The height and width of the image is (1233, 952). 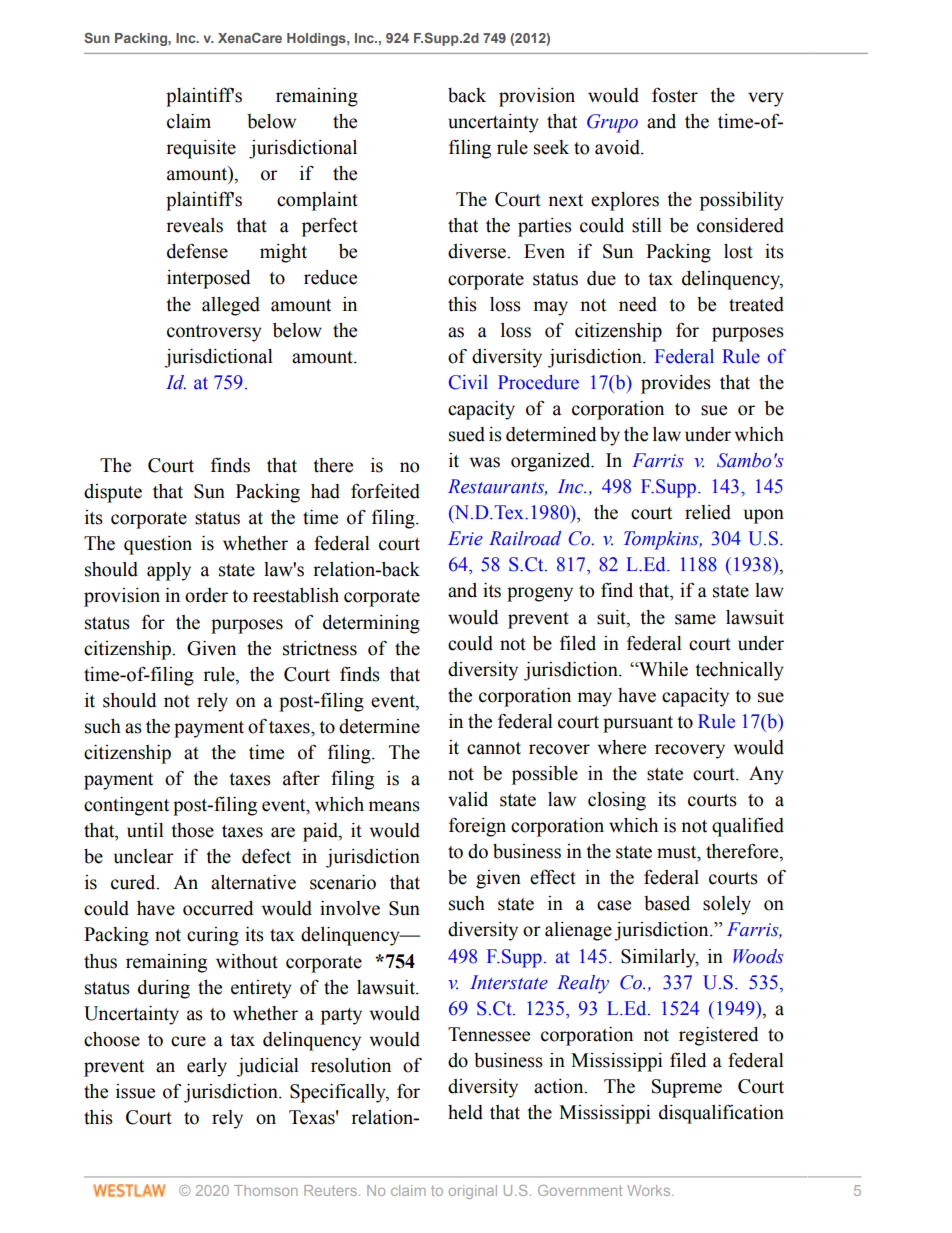 What do you see at coordinates (748, 827) in the image?
I see `qualified` at bounding box center [748, 827].
